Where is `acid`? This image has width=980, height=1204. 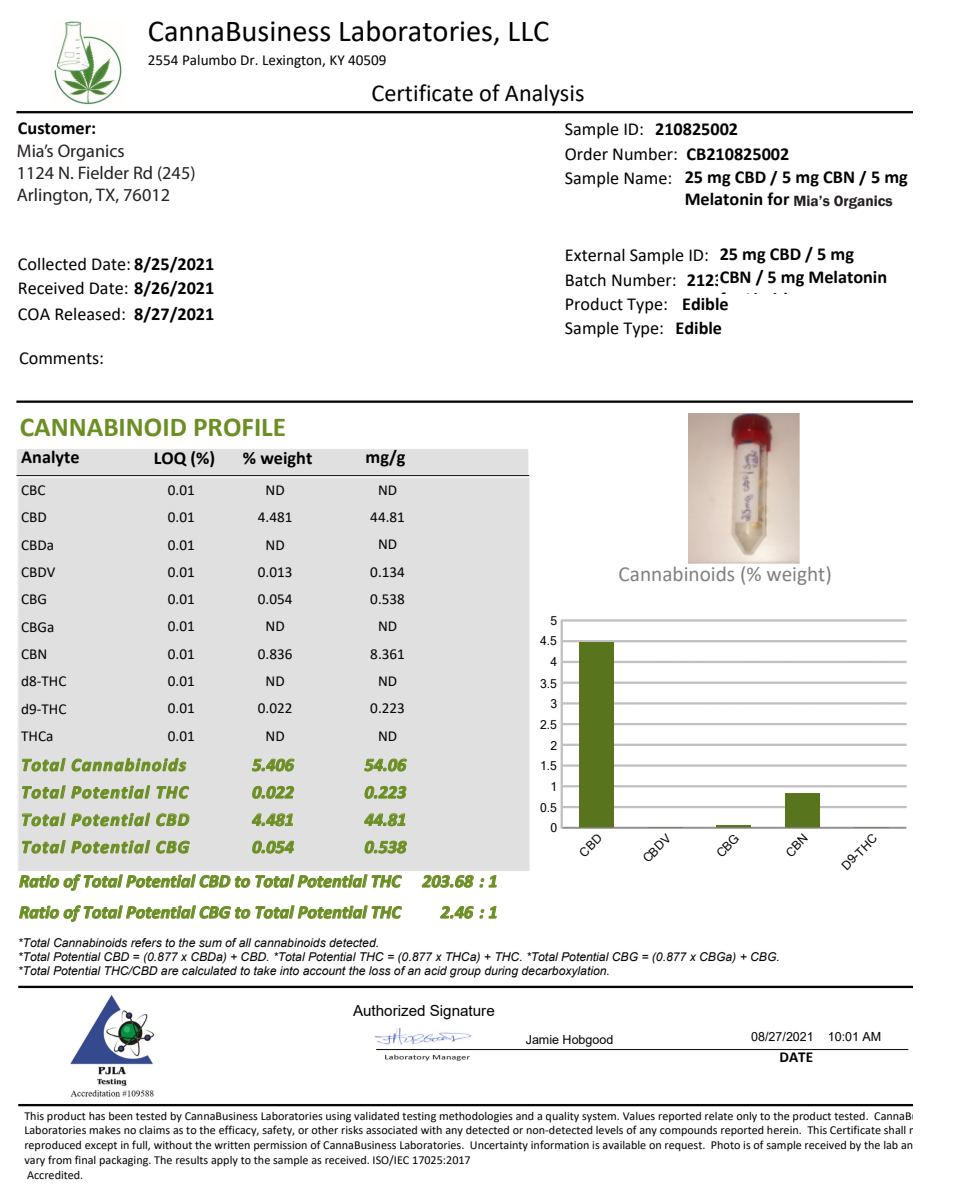
acid is located at coordinates (435, 970).
